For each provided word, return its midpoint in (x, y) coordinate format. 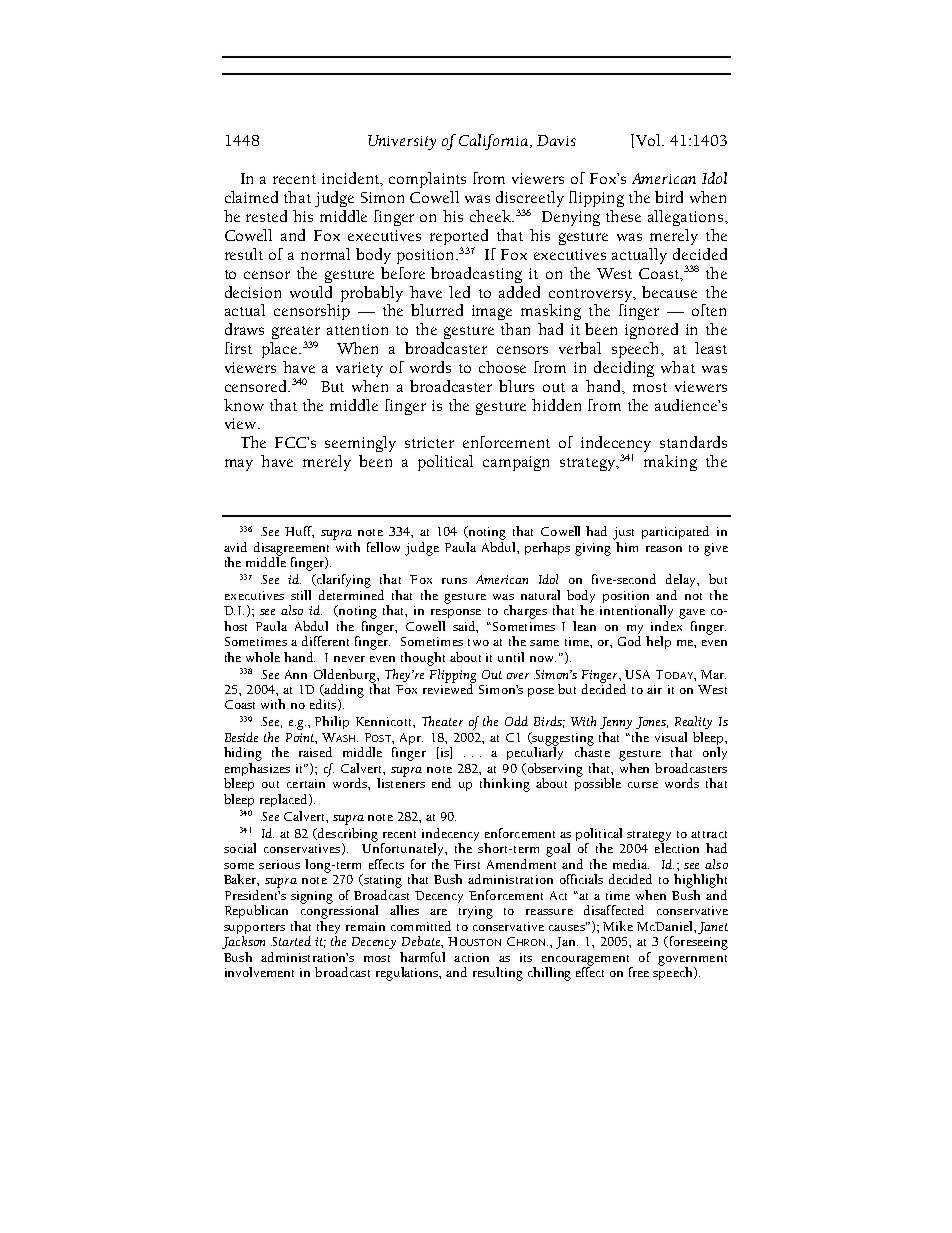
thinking (505, 785)
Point (301, 737)
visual (671, 737)
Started (291, 941)
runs (454, 581)
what (678, 367)
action (471, 957)
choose (502, 367)
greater (296, 334)
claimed (251, 197)
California (495, 142)
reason (664, 549)
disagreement (291, 550)
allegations (685, 218)
